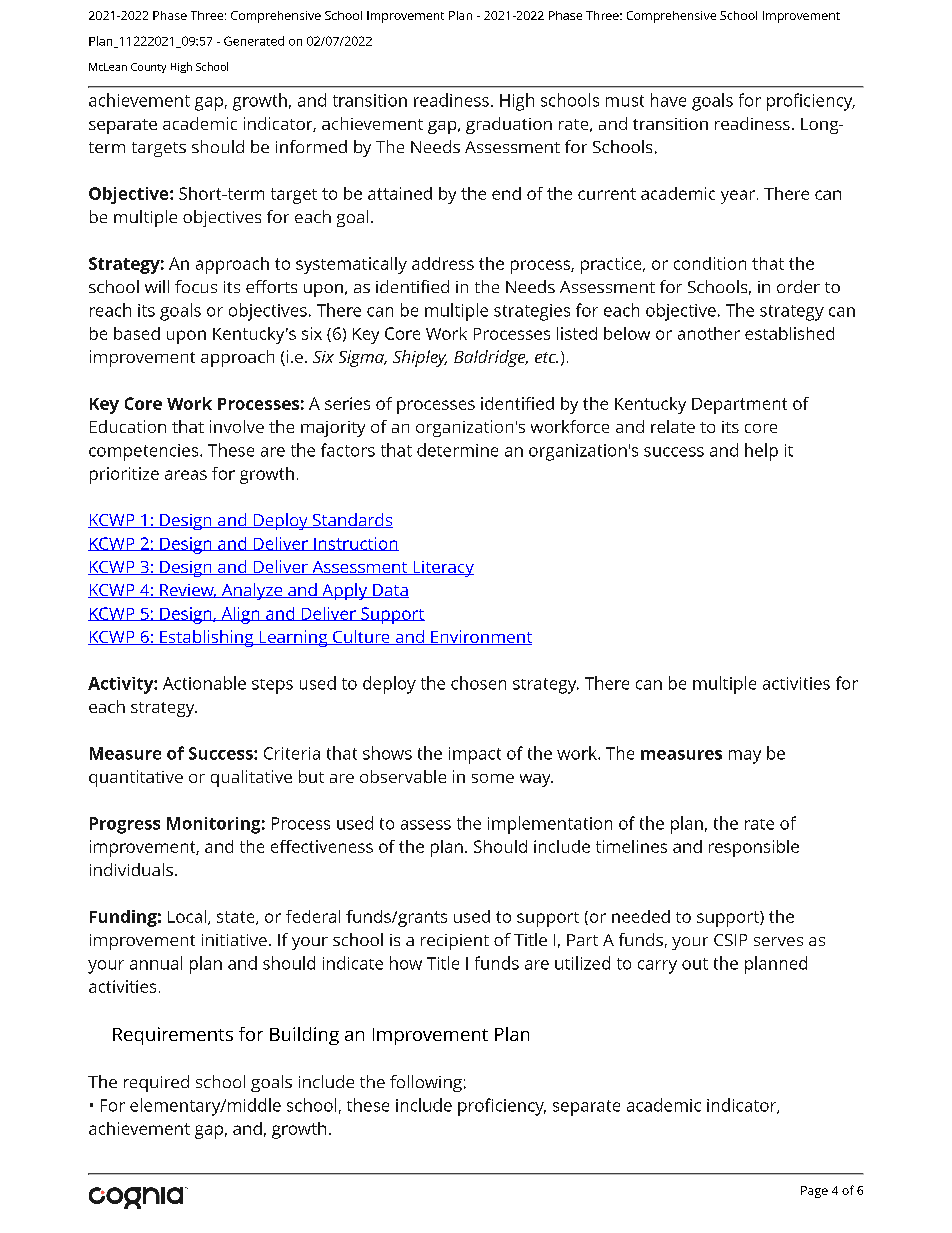 The width and height of the screenshot is (952, 1233). Describe the element at coordinates (668, 100) in the screenshot. I see `have` at that location.
